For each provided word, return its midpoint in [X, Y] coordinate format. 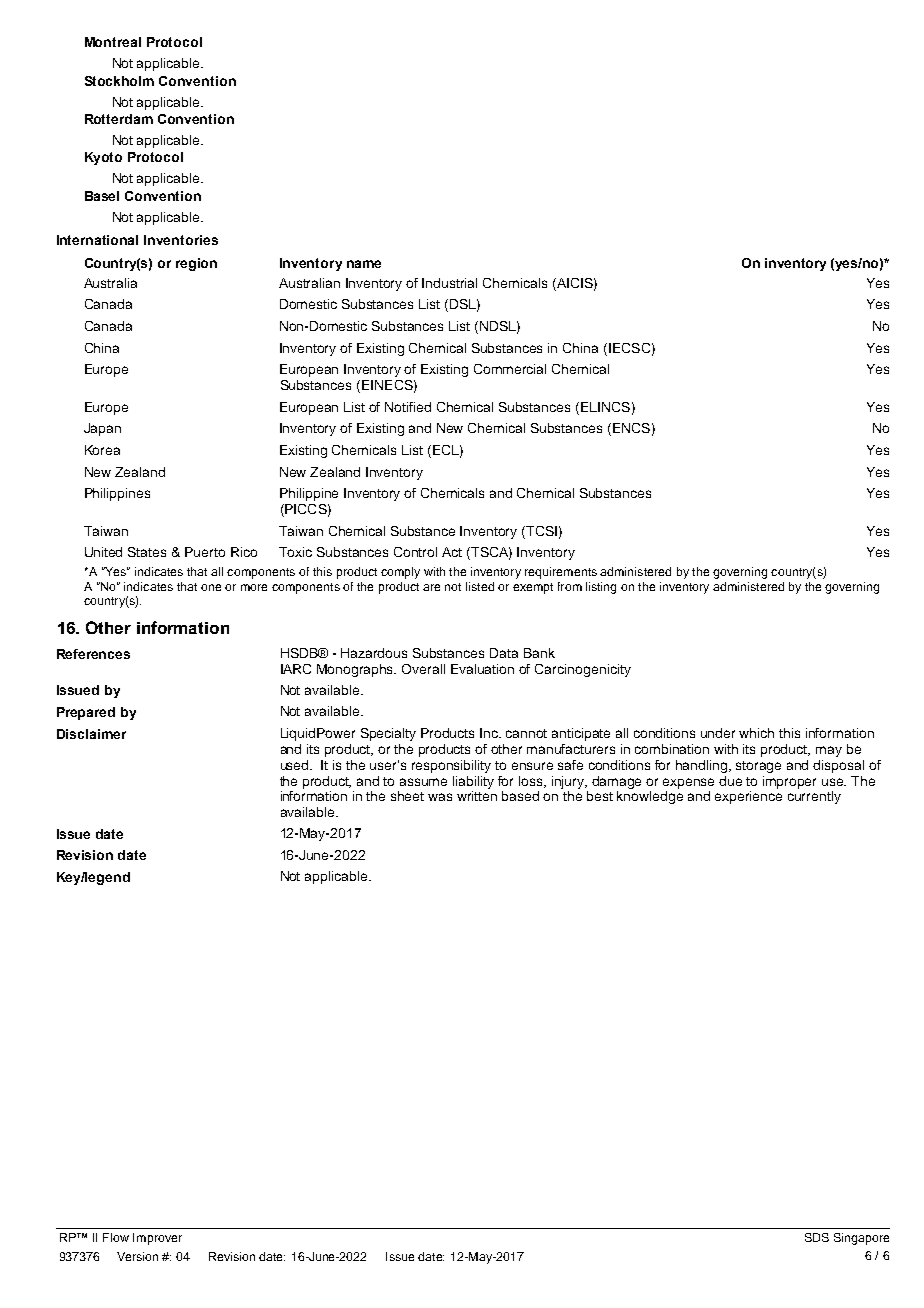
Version [137, 1256]
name [364, 264]
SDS [817, 1237]
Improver [157, 1239]
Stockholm [119, 81]
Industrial [449, 283]
